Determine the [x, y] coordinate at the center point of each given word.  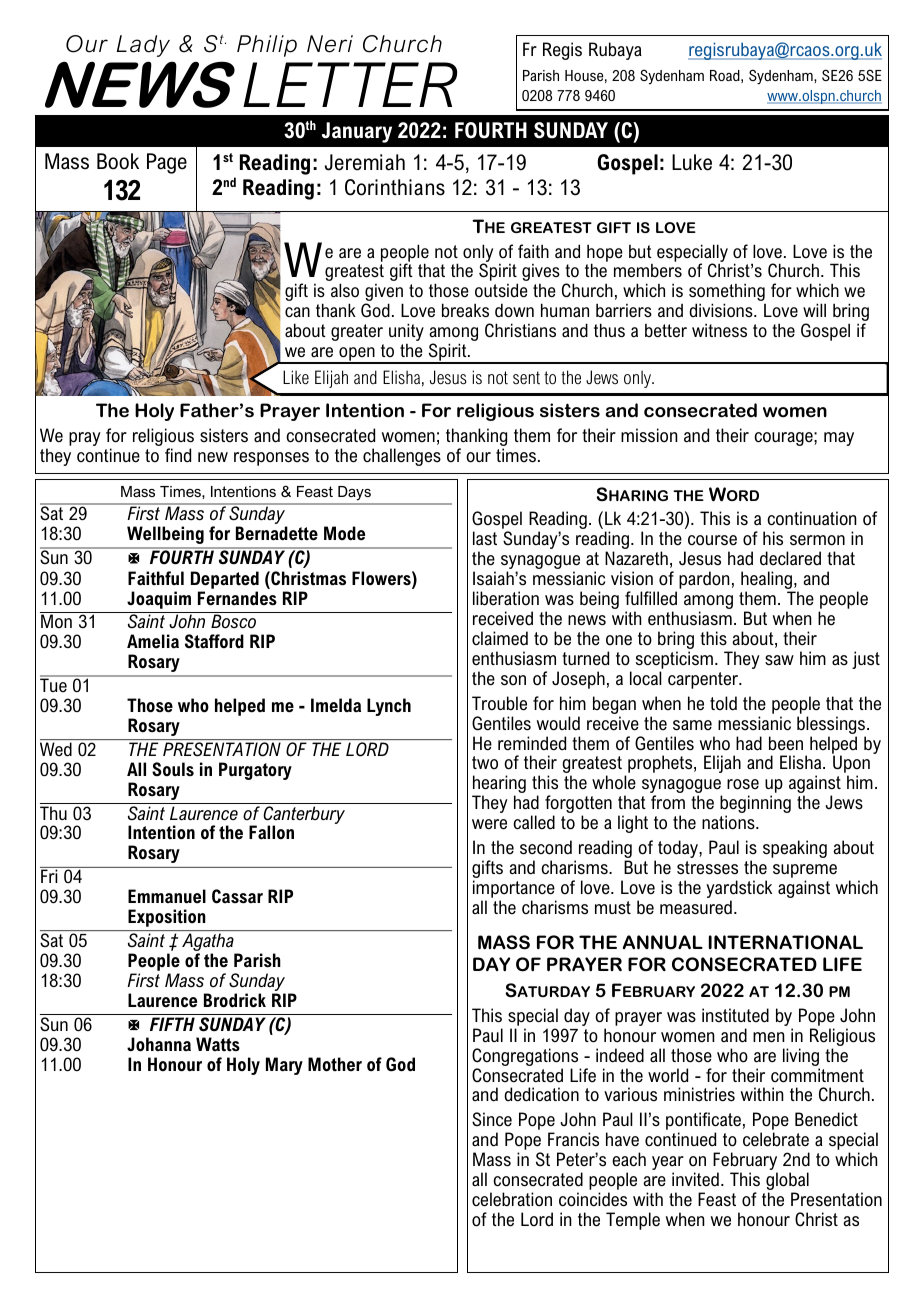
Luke [692, 162]
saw [779, 660]
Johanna [159, 1044]
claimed [500, 638]
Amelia [153, 641]
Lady [143, 46]
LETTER [350, 84]
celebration [512, 1199]
